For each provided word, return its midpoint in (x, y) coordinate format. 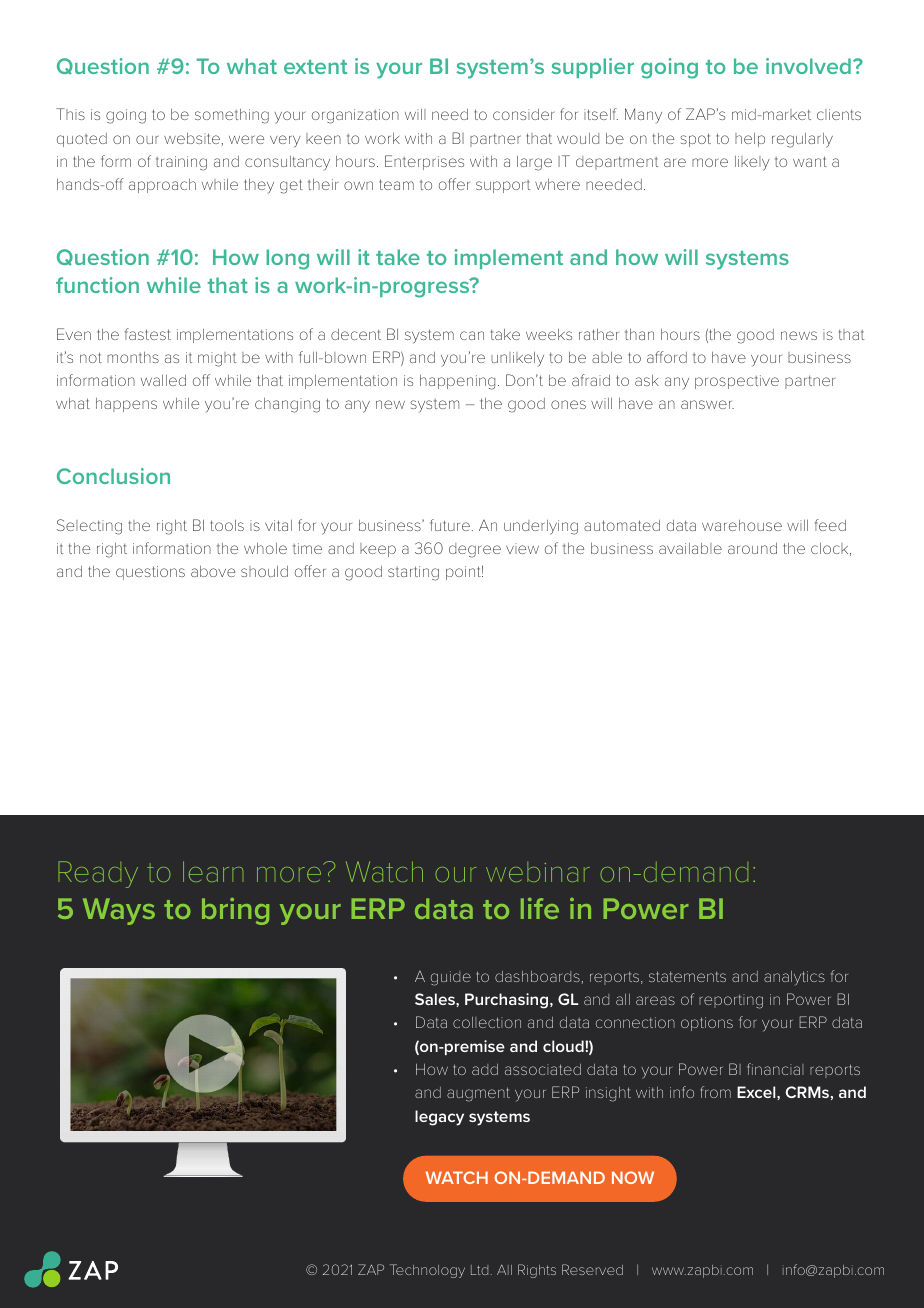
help (750, 140)
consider (524, 114)
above (213, 571)
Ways (119, 911)
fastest (148, 334)
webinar (538, 872)
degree (475, 550)
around (752, 548)
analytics (794, 978)
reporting (731, 1001)
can (472, 335)
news (799, 335)
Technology (427, 1271)
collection (487, 1022)
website (193, 139)
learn (213, 871)
